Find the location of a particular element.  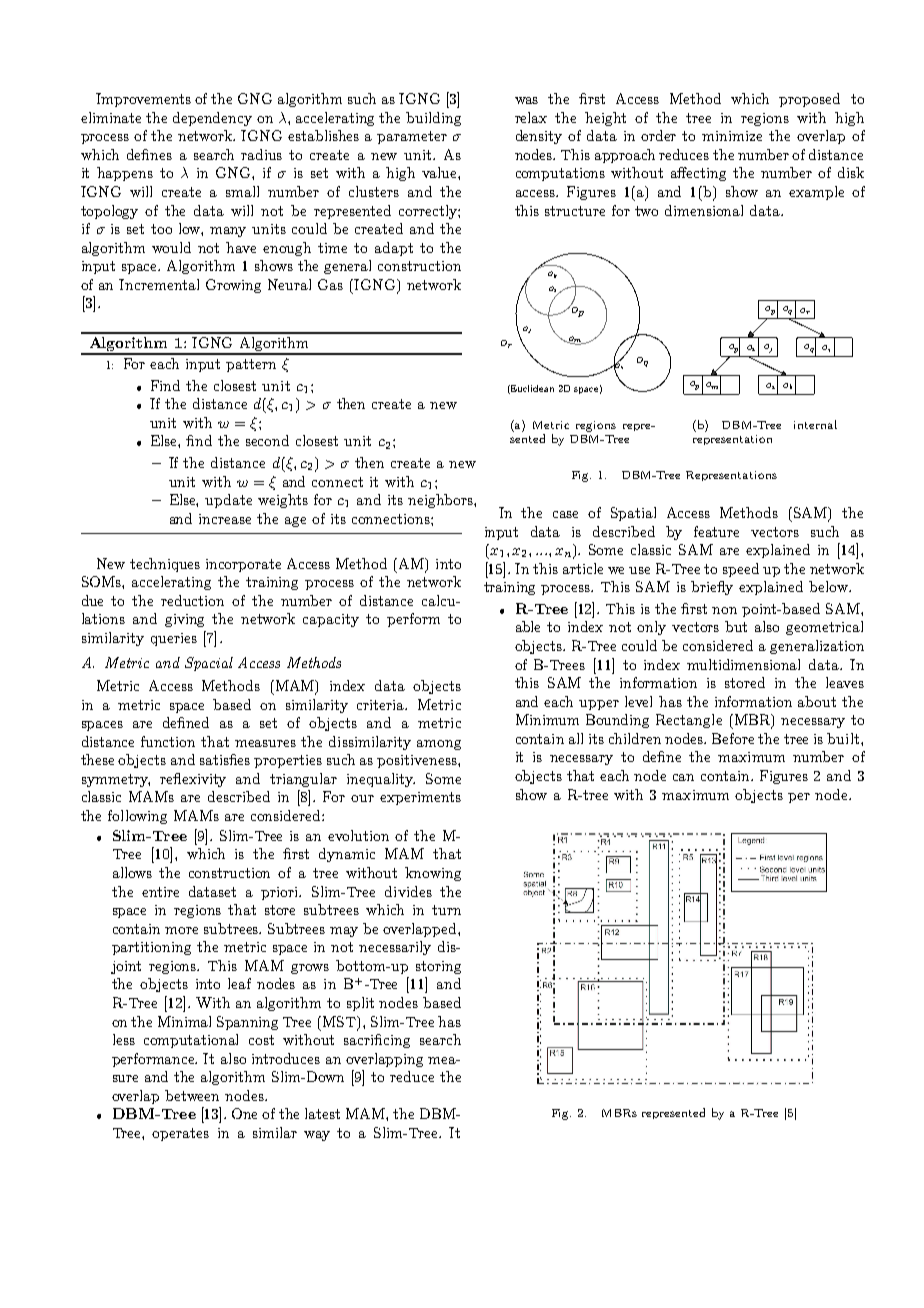

neighbors is located at coordinates (441, 501).
